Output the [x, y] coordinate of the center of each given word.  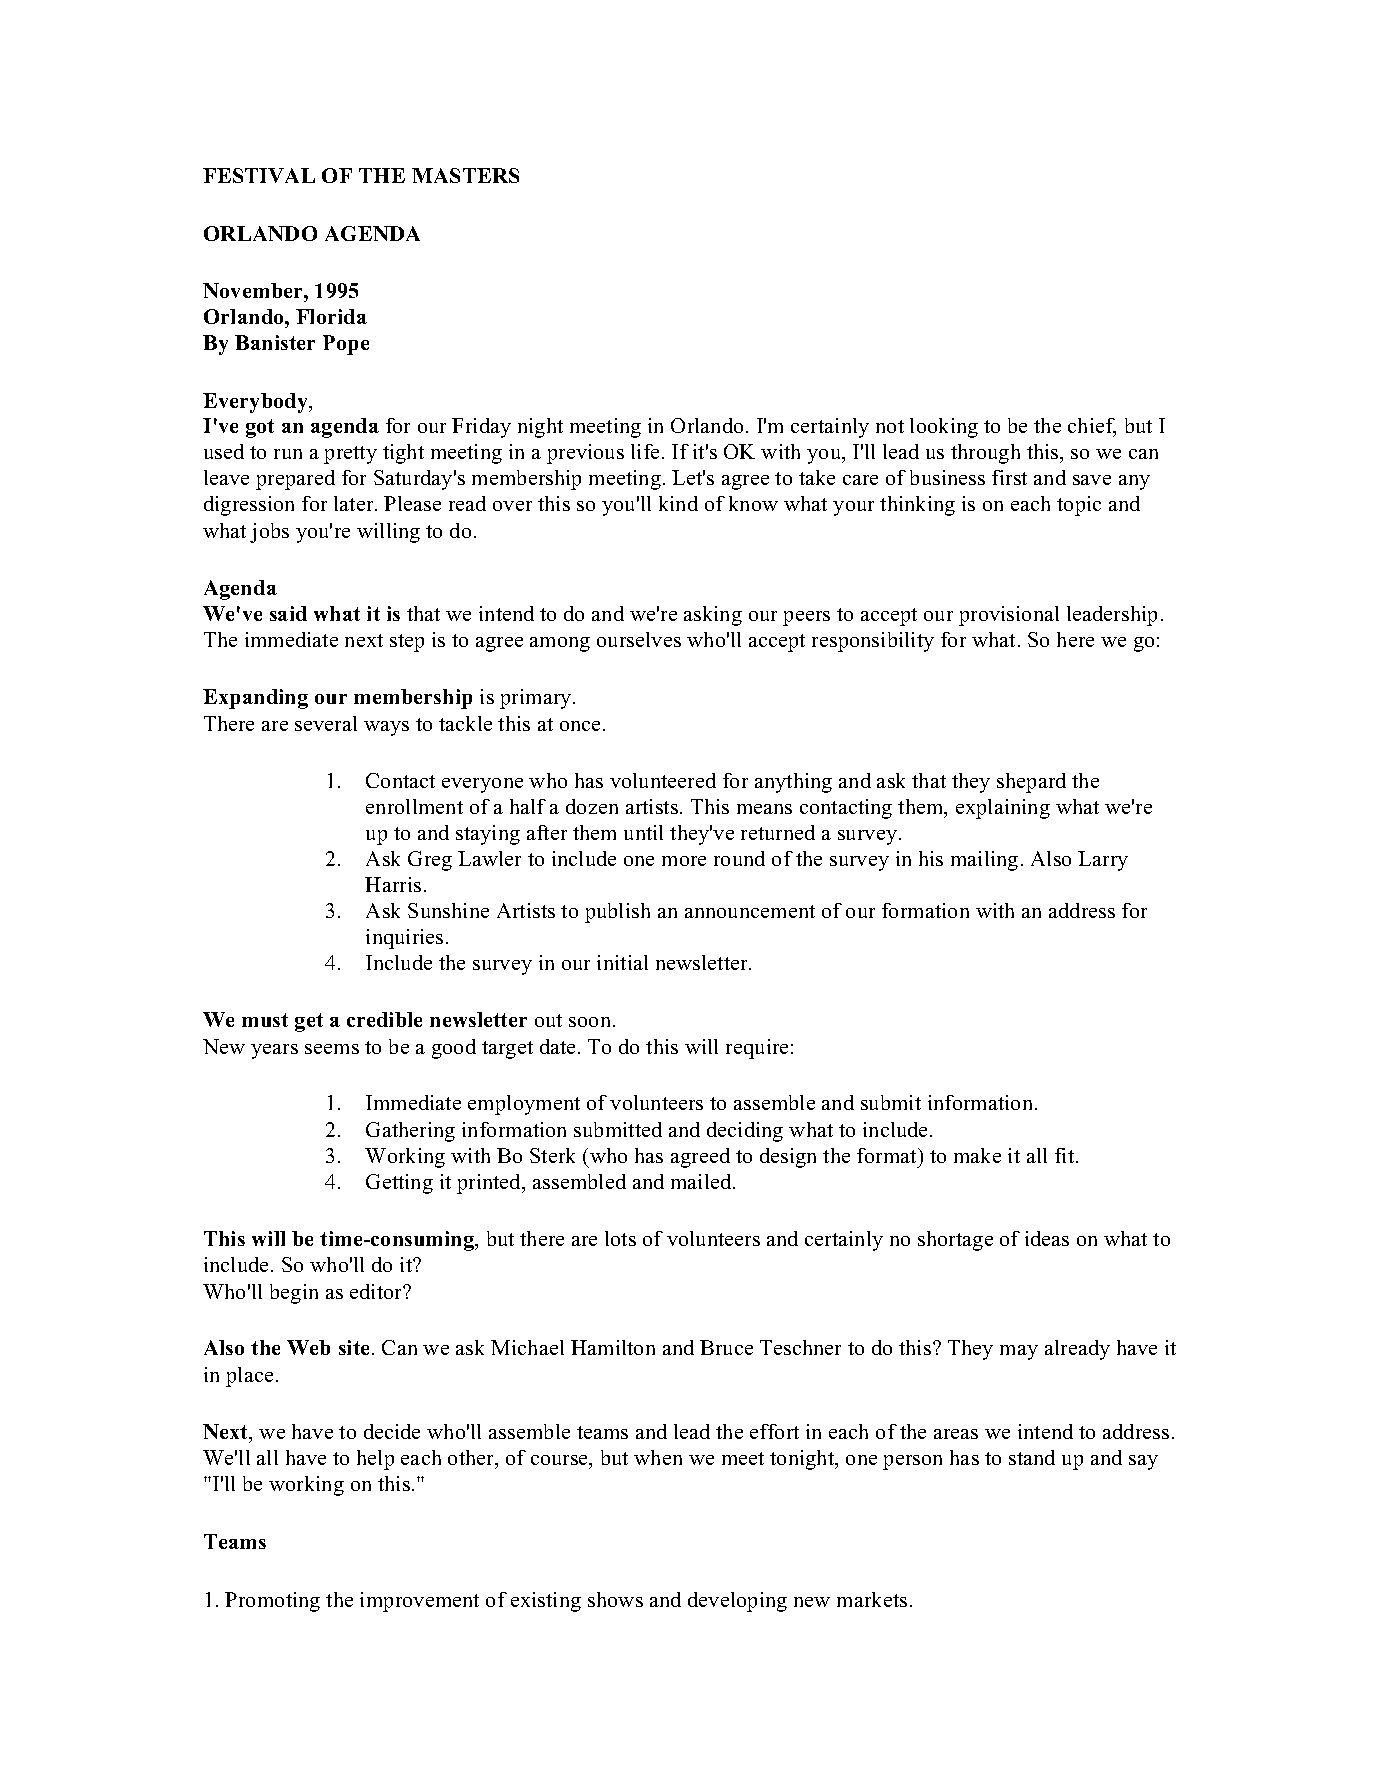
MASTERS [465, 175]
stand [1032, 1457]
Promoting [272, 1602]
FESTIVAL [259, 175]
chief [1092, 427]
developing [737, 1602]
